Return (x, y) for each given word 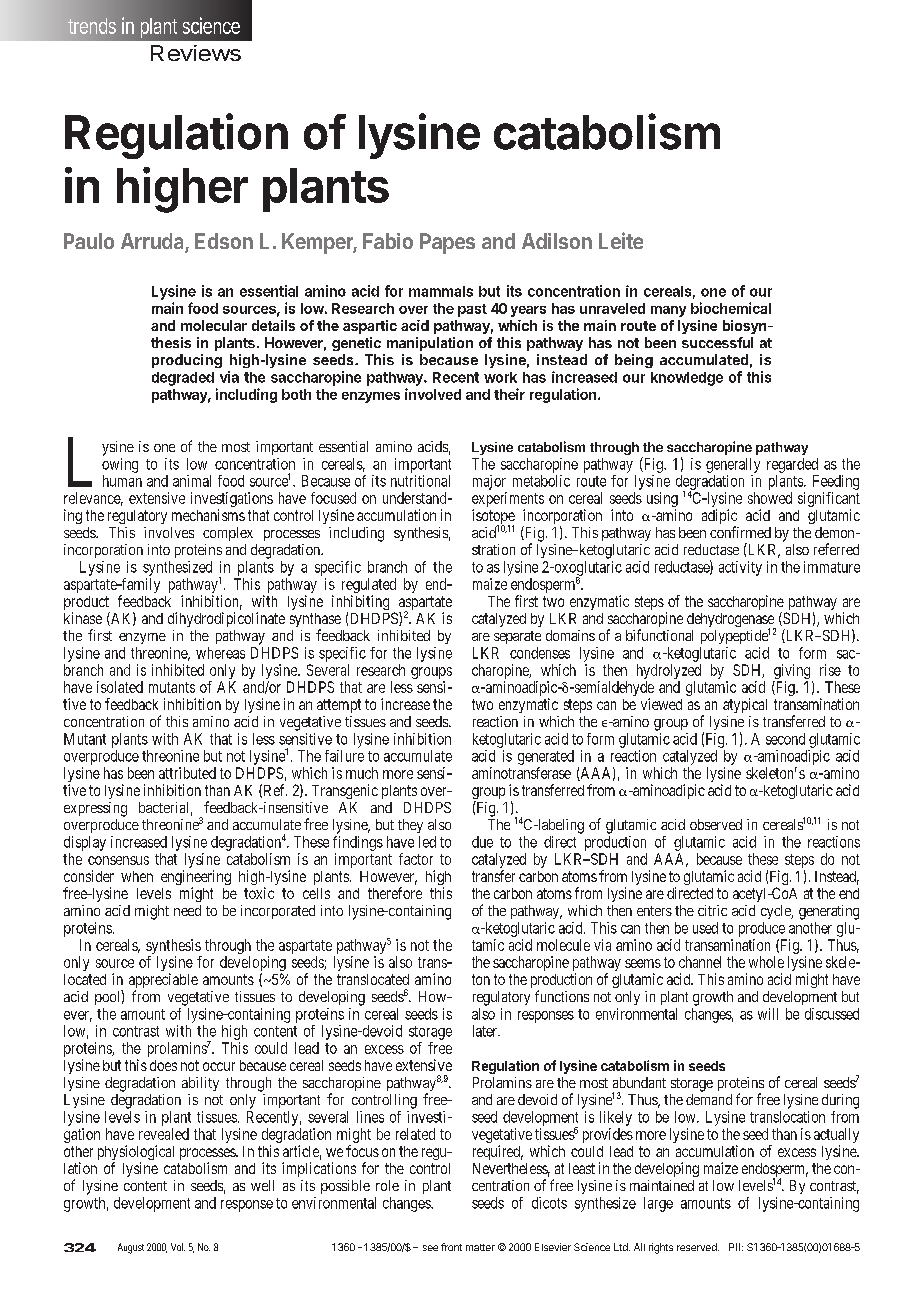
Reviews (196, 53)
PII (734, 1247)
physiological (136, 1154)
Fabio (388, 241)
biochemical (731, 308)
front (451, 1247)
